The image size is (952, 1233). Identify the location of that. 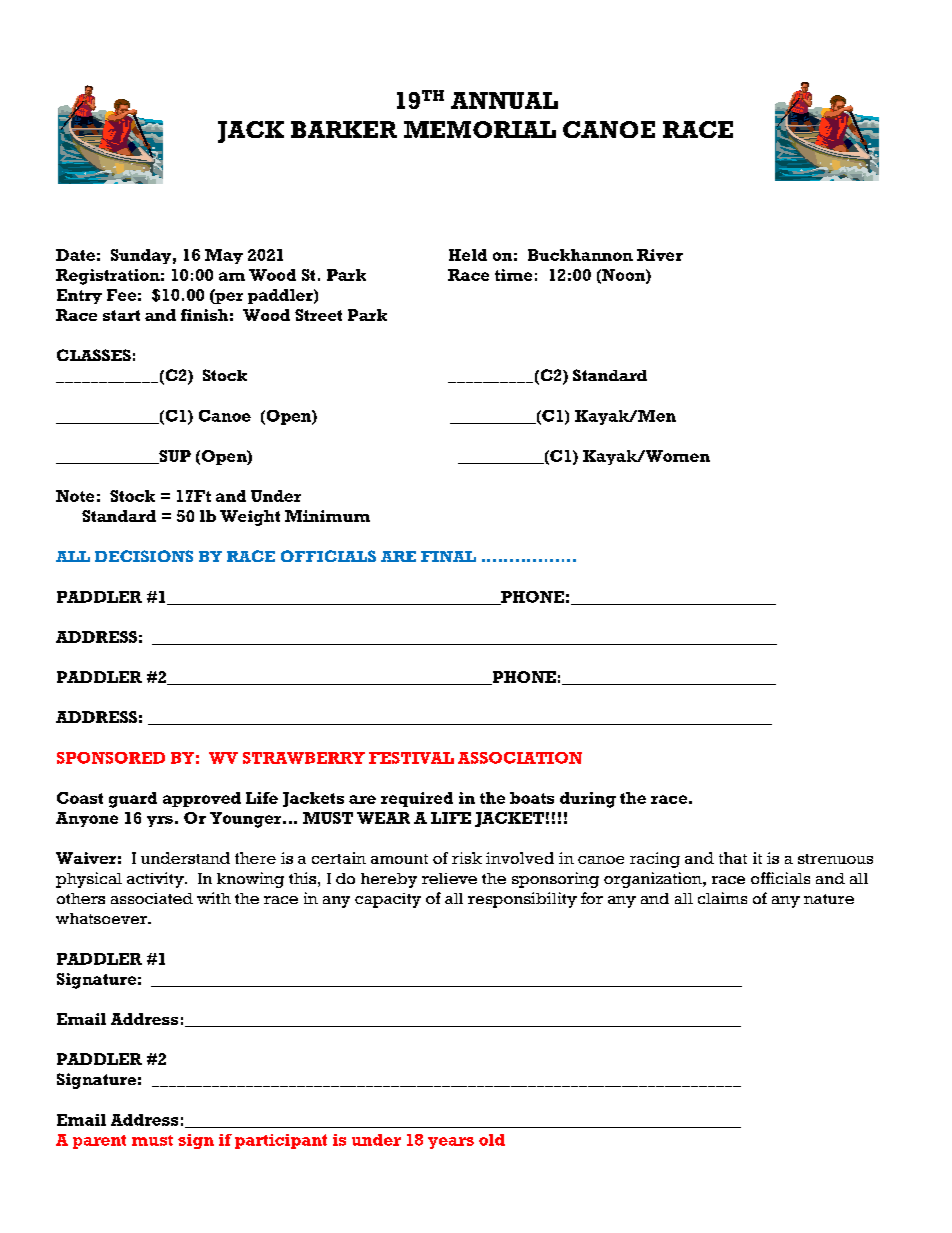
(733, 858).
